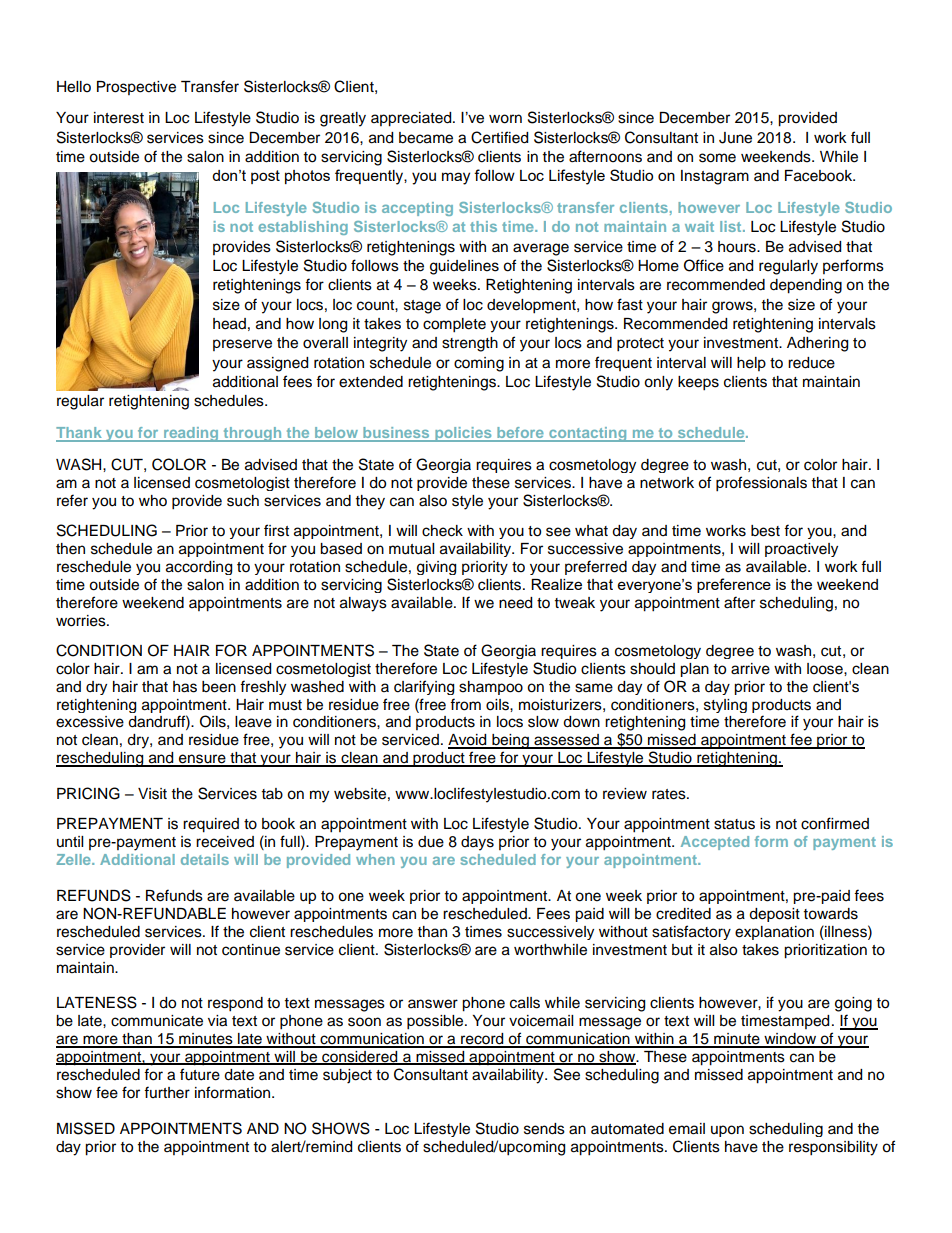 The height and width of the page is (1233, 952). Describe the element at coordinates (750, 669) in the page. I see `arrive` at that location.
